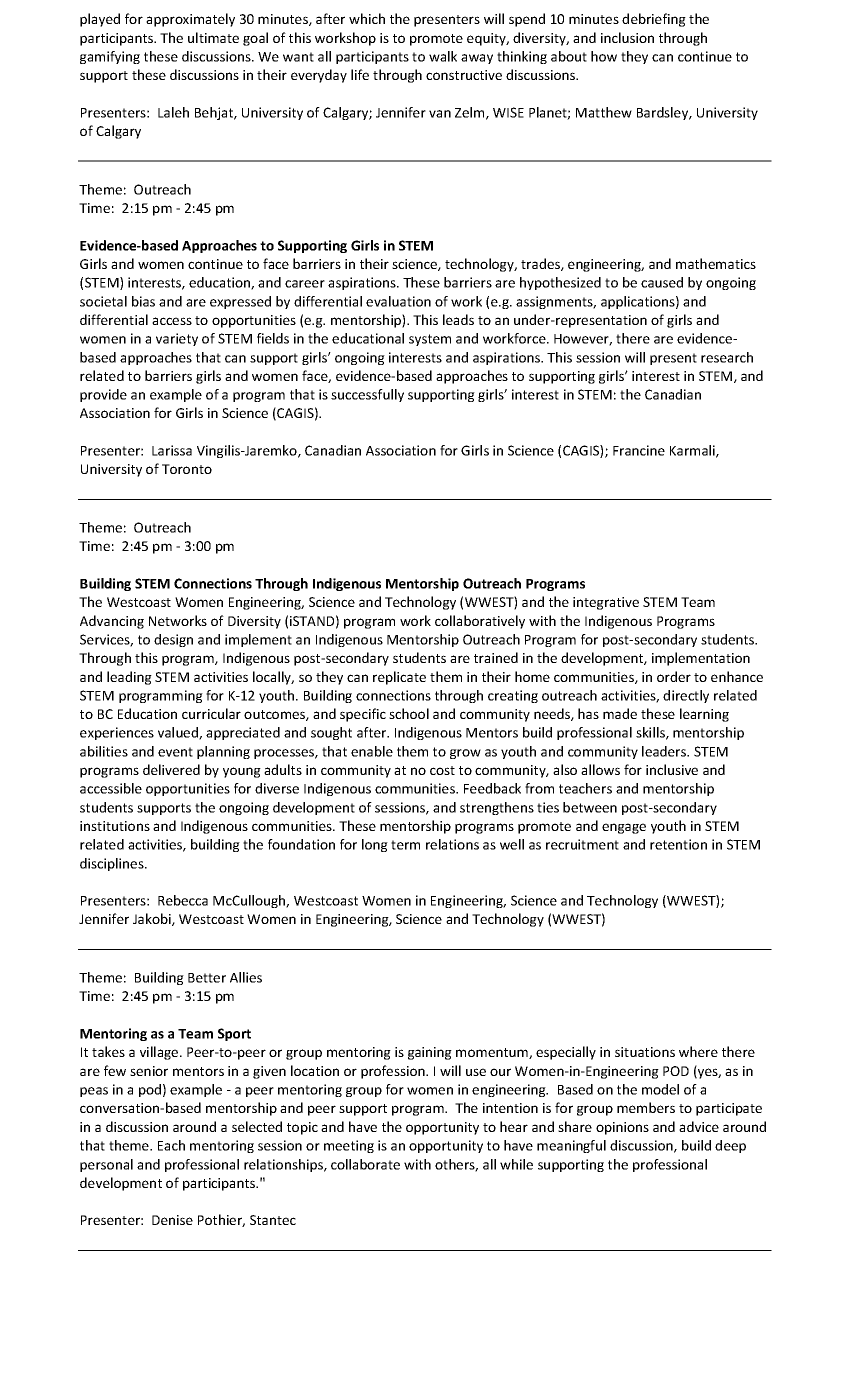  I want to click on collaboratively, so click(480, 622).
